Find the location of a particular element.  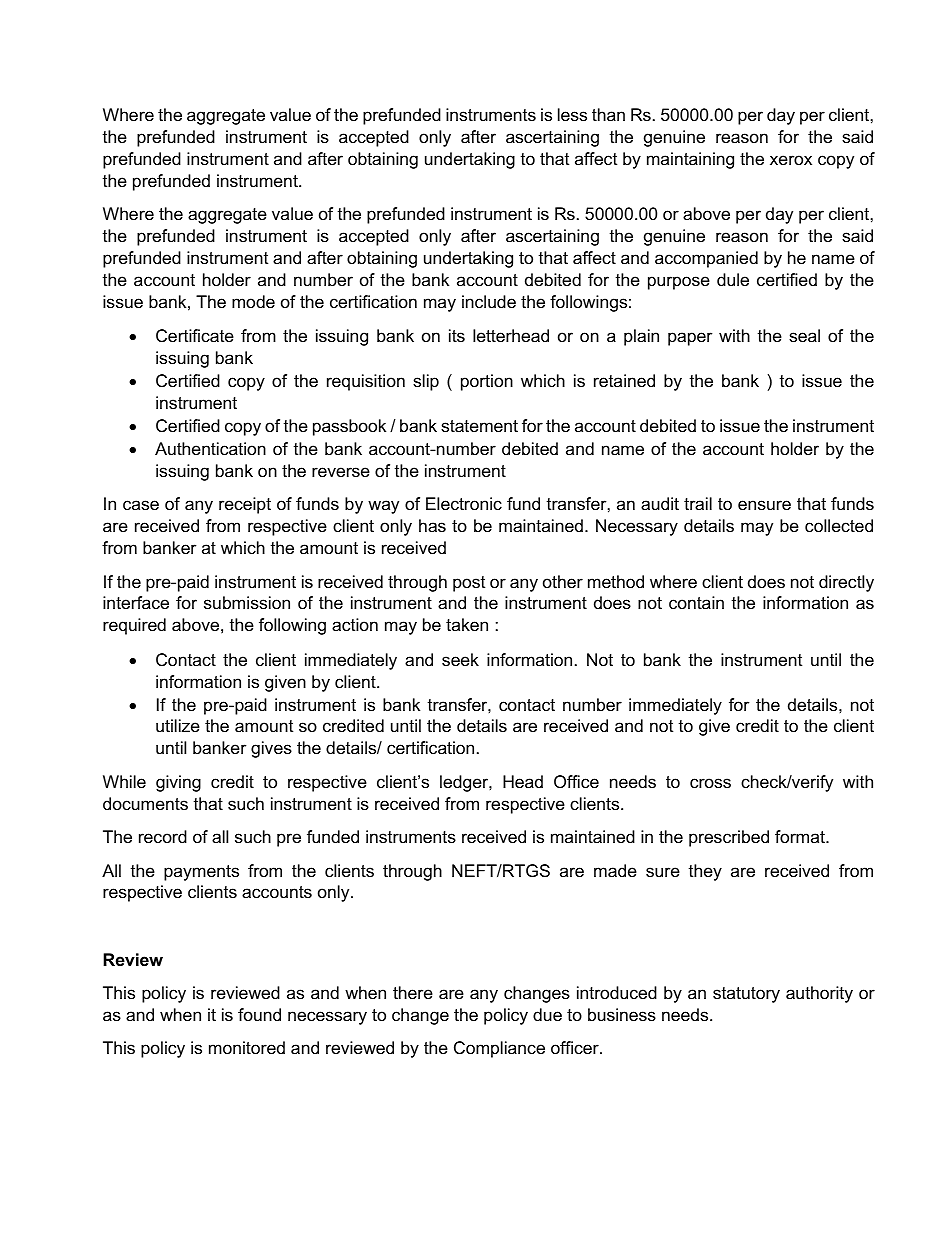

Authentication is located at coordinates (210, 449).
